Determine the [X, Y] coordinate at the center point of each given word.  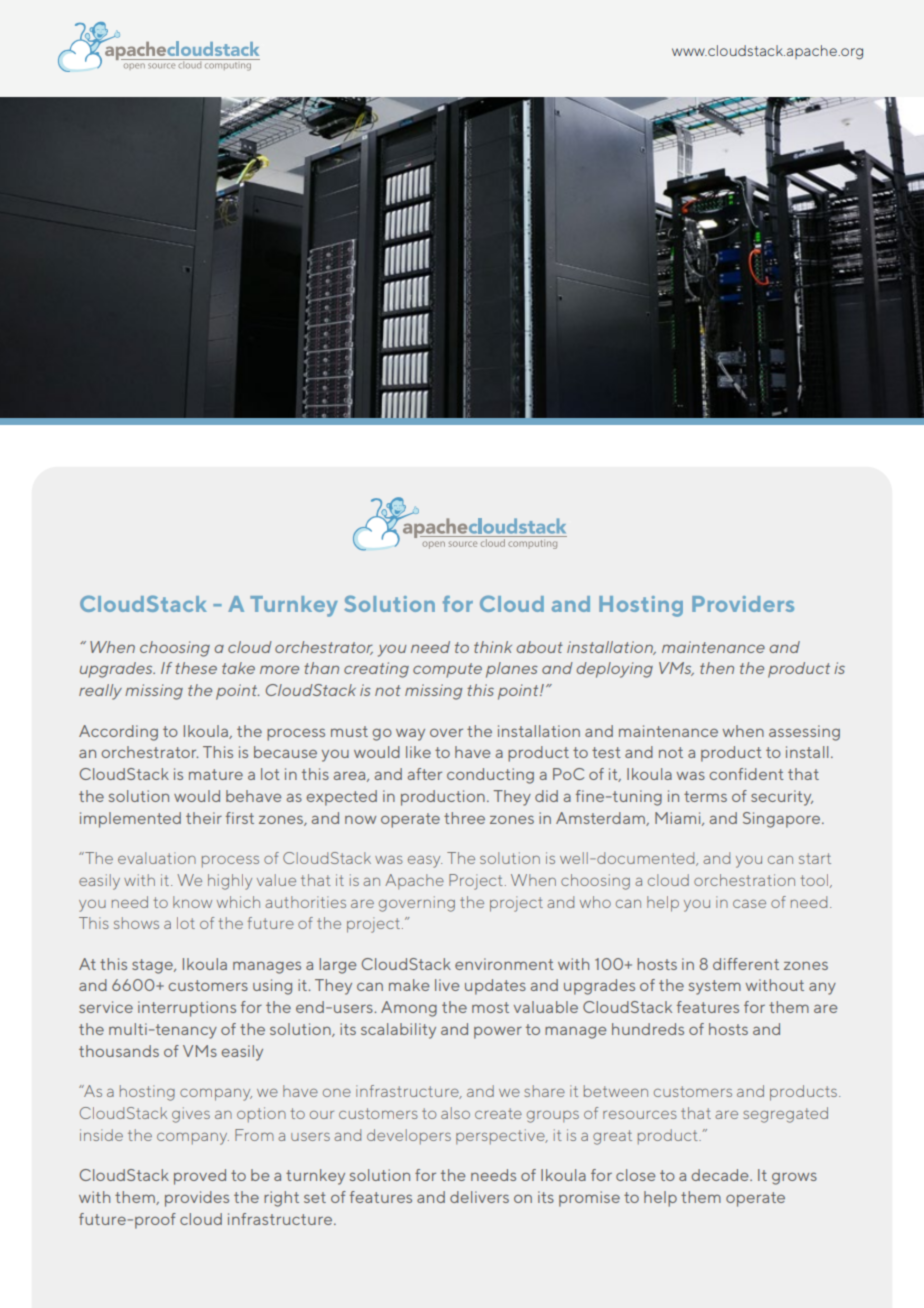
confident [746, 774]
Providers [743, 604]
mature [216, 774]
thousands [119, 1051]
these [196, 668]
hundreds [648, 1029]
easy [425, 861]
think [493, 647]
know [192, 902]
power [498, 1032]
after [425, 774]
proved [200, 1177]
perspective [501, 1136]
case [749, 903]
